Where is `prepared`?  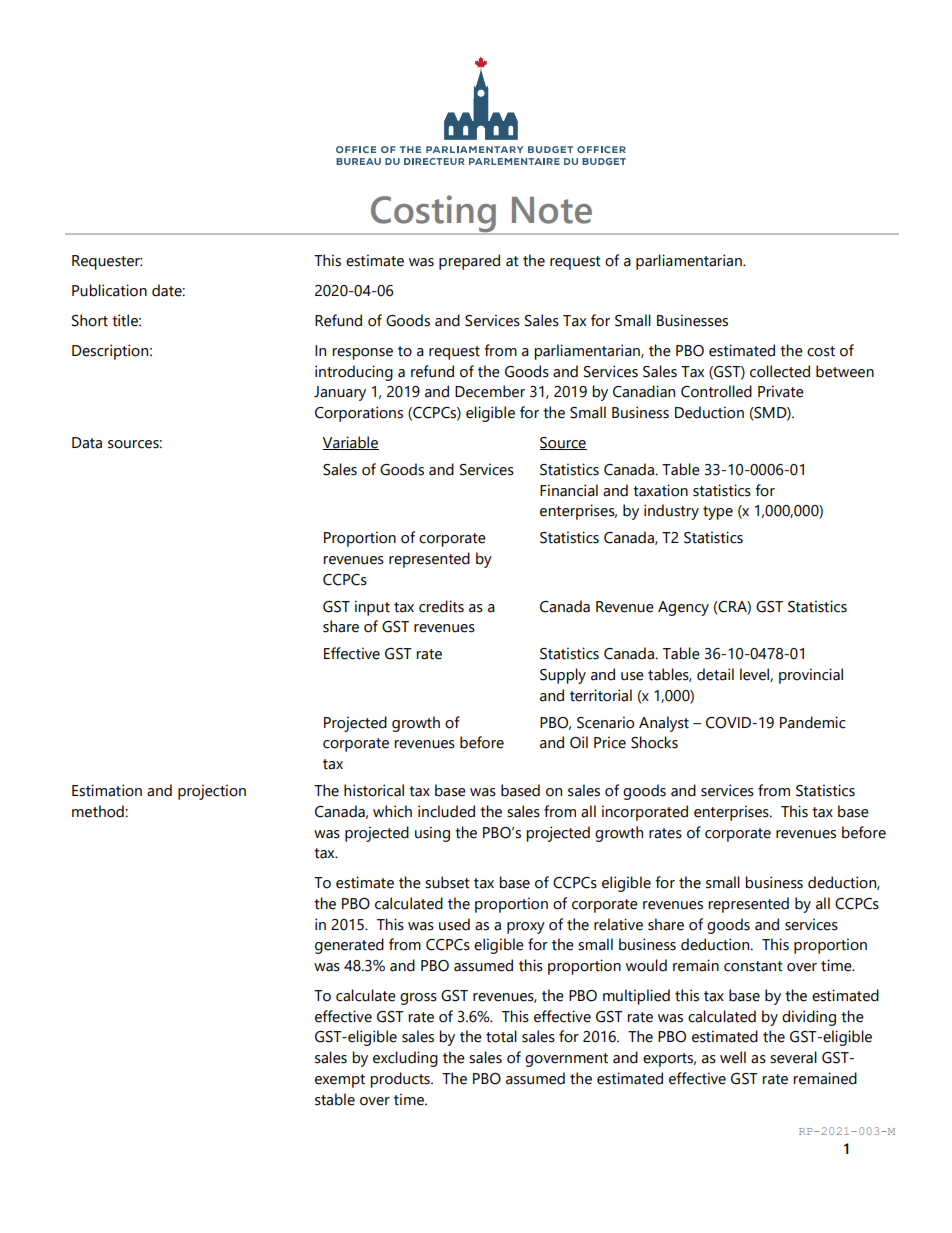 prepared is located at coordinates (469, 262).
